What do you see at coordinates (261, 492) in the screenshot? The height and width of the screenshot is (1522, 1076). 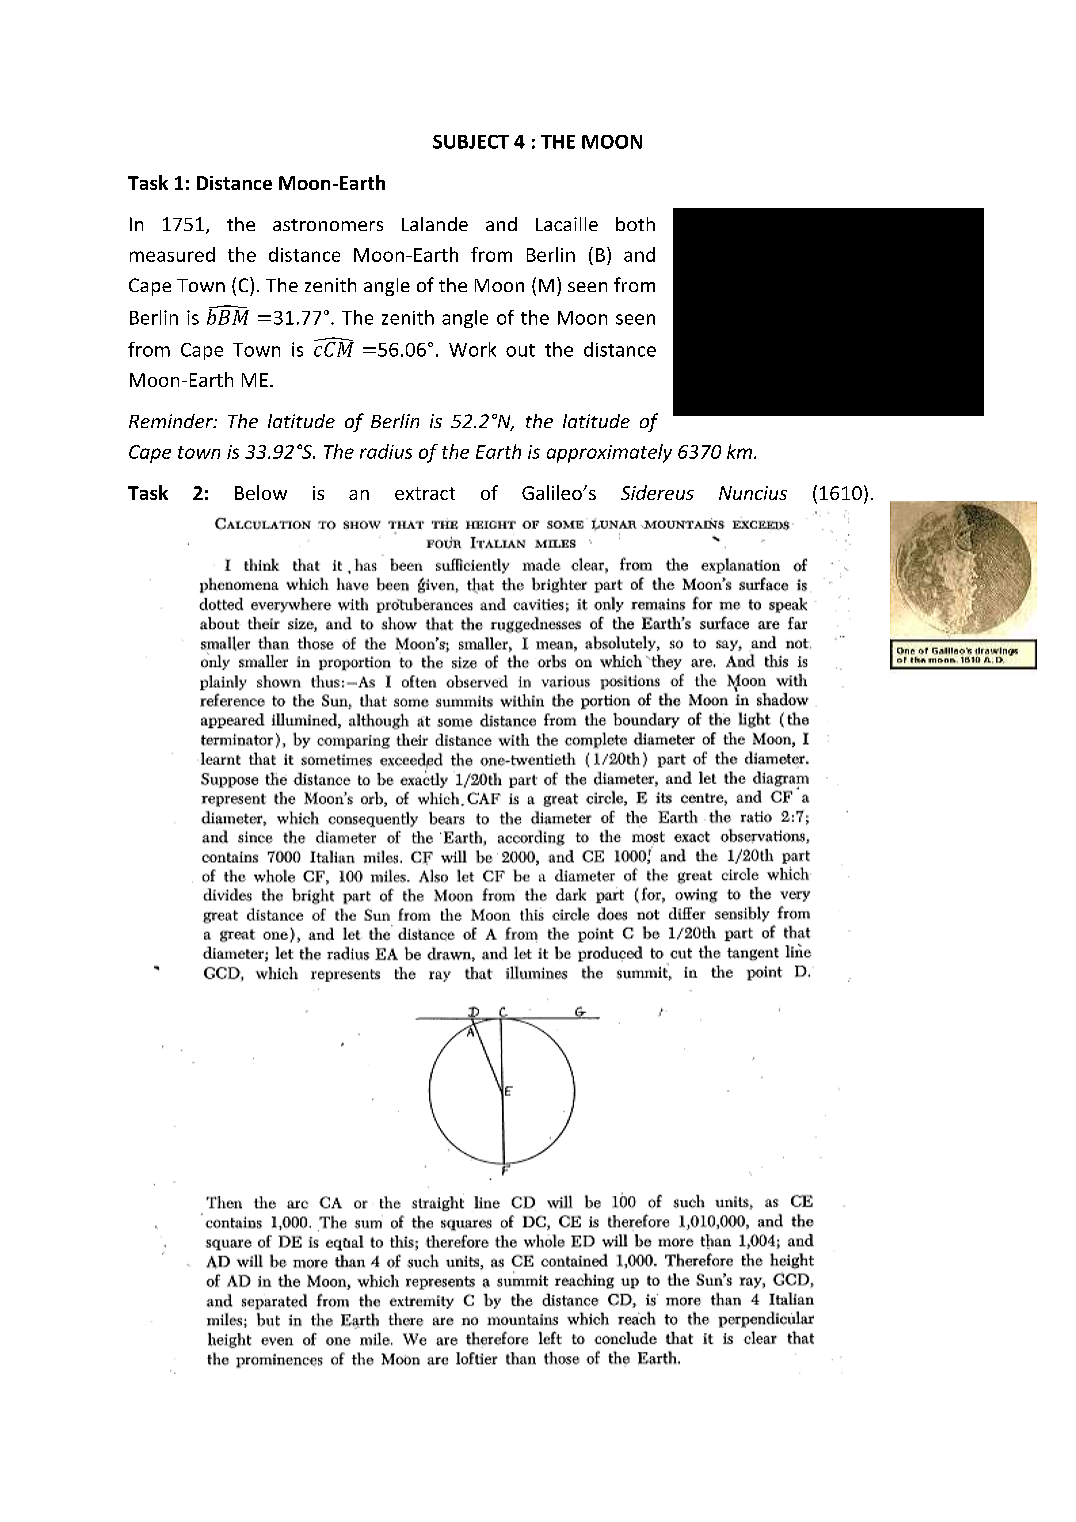 I see `Below` at bounding box center [261, 492].
